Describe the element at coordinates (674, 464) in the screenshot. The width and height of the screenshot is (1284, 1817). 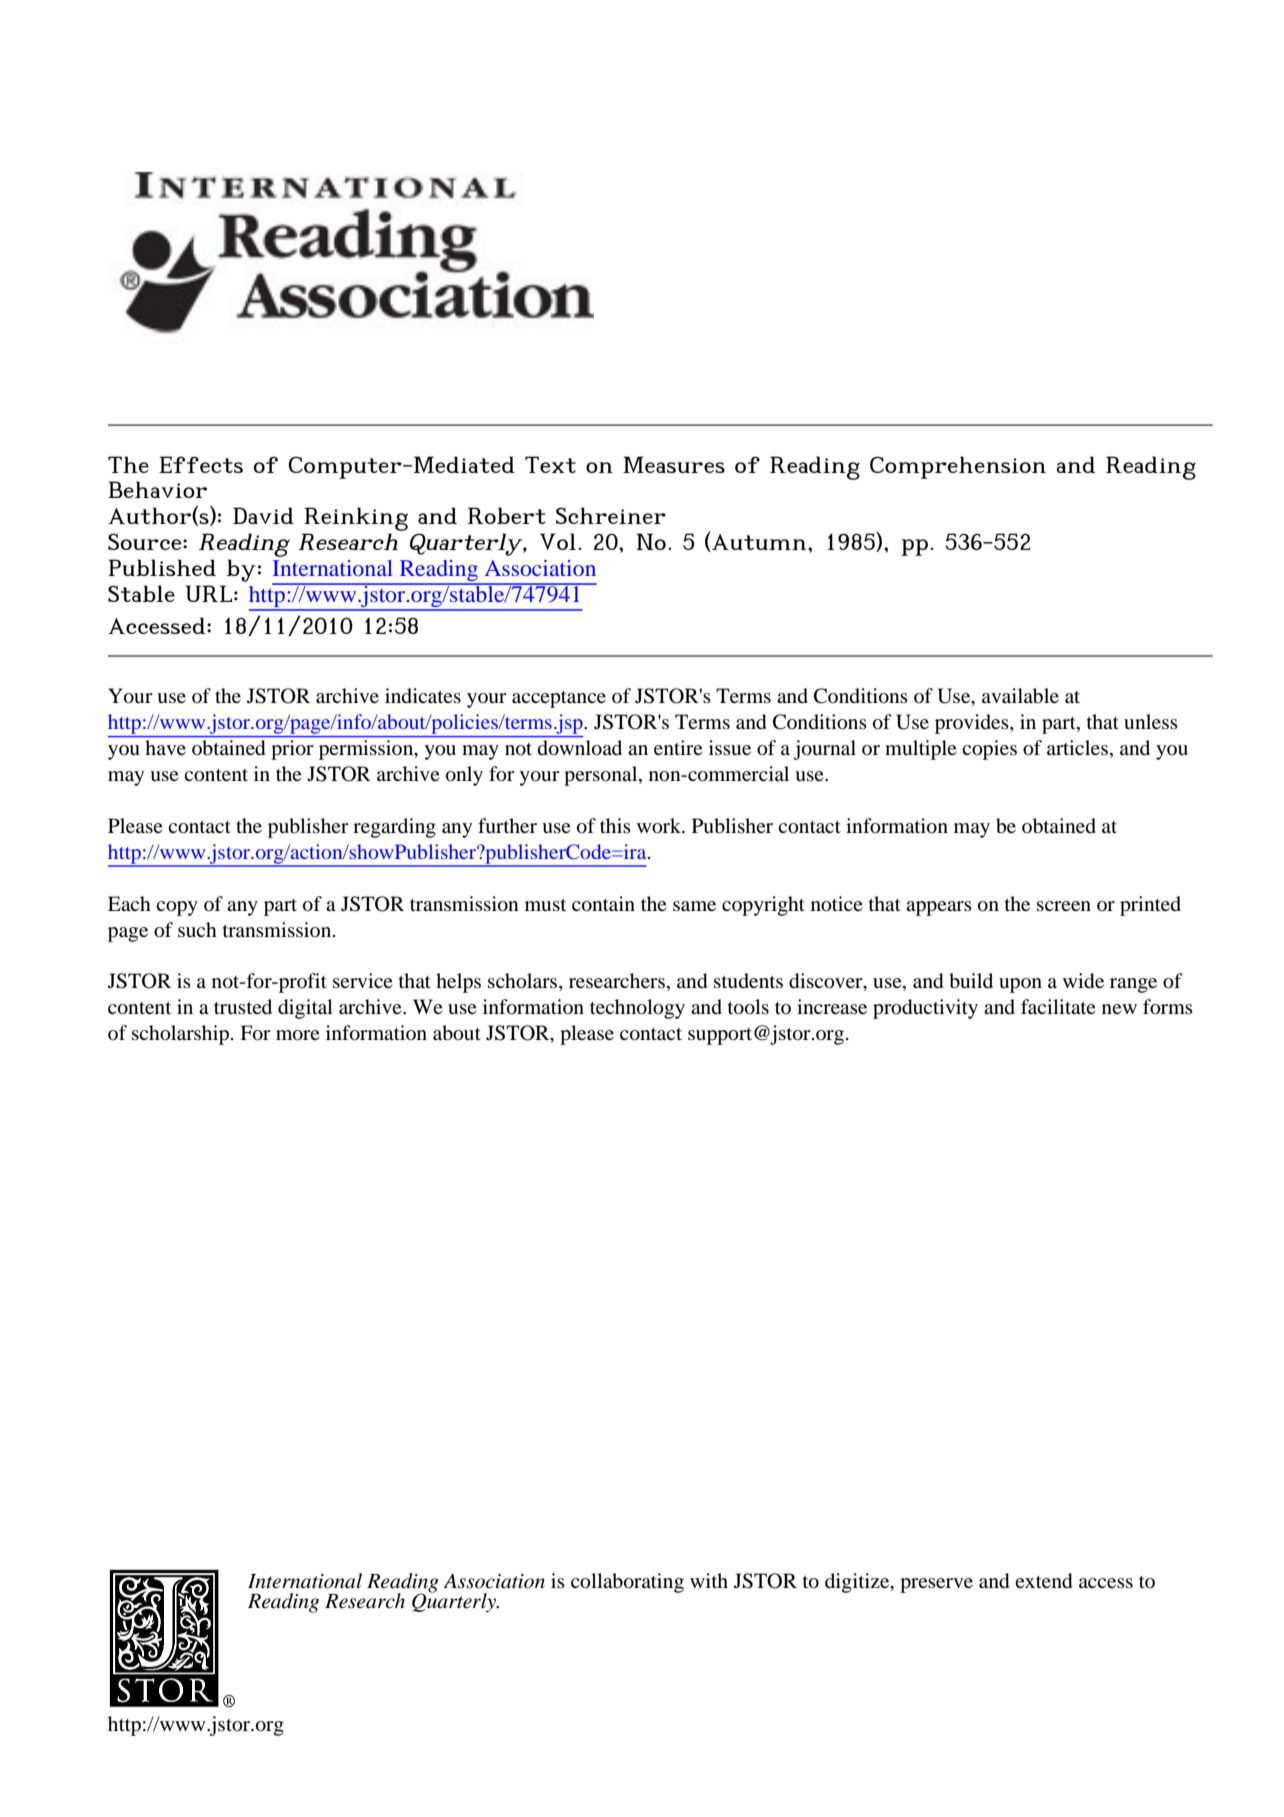
I see `Measures` at that location.
